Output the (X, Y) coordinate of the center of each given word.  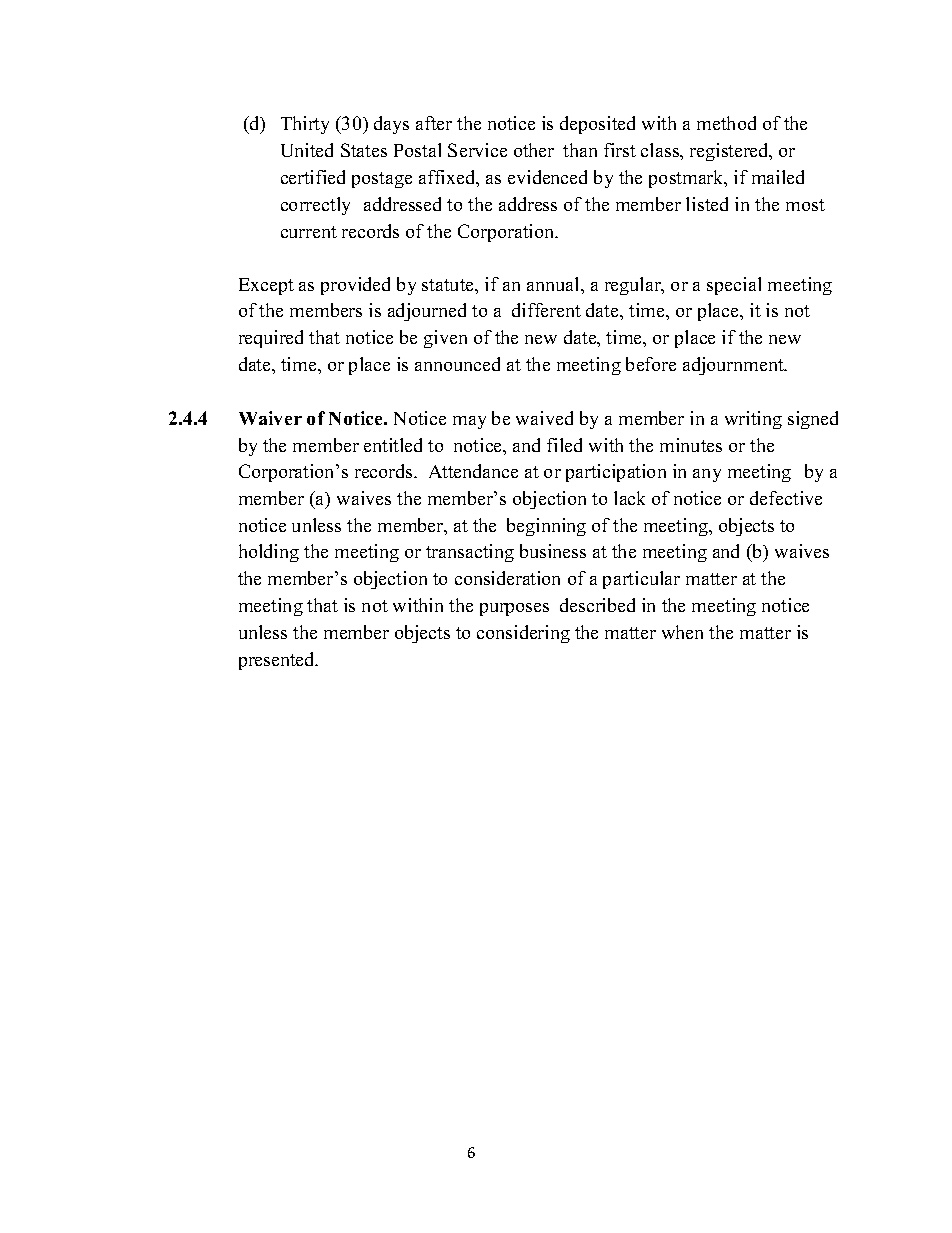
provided (355, 286)
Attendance (473, 471)
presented (278, 661)
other (534, 150)
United (307, 150)
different (546, 310)
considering (523, 634)
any (707, 475)
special (734, 286)
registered (730, 152)
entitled (393, 445)
